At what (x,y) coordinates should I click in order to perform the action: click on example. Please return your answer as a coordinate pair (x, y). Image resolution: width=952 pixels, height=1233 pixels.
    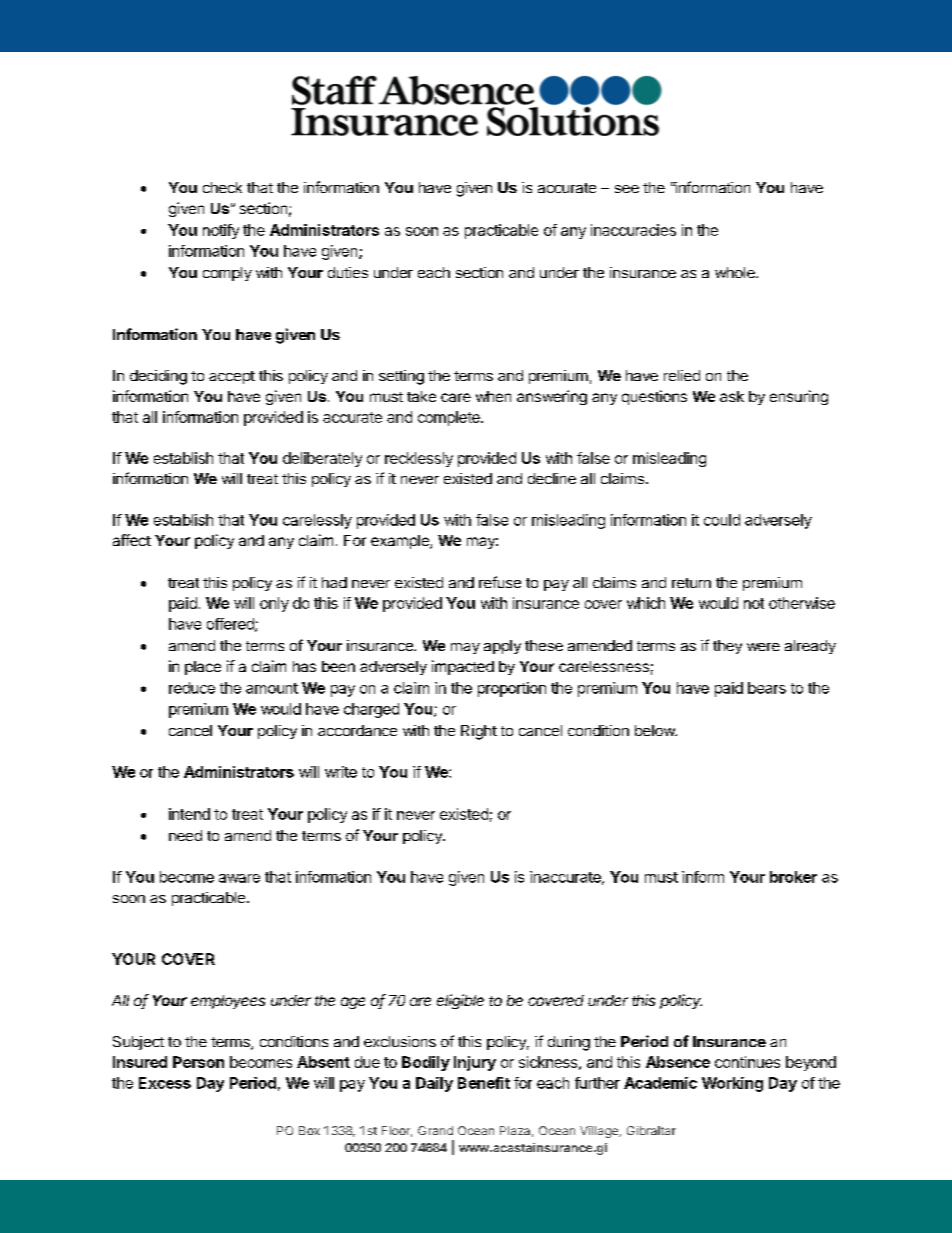
    Looking at the image, I should click on (401, 542).
